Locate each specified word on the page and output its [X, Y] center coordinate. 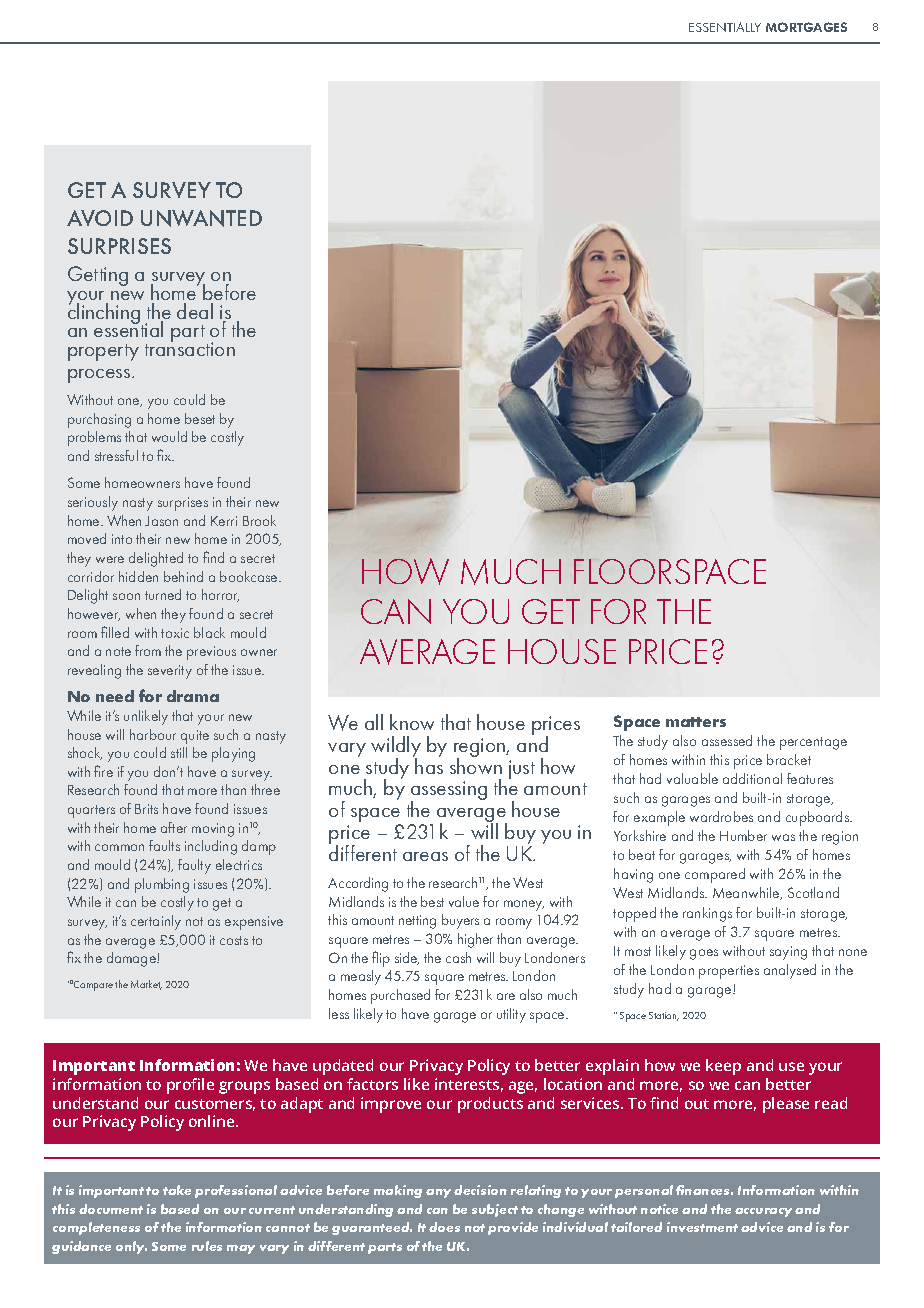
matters [696, 722]
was [783, 837]
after [174, 827]
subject [495, 1210]
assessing [449, 792]
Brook [259, 520]
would [169, 436]
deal [195, 311]
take [177, 1190]
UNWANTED [201, 218]
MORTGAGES [806, 27]
